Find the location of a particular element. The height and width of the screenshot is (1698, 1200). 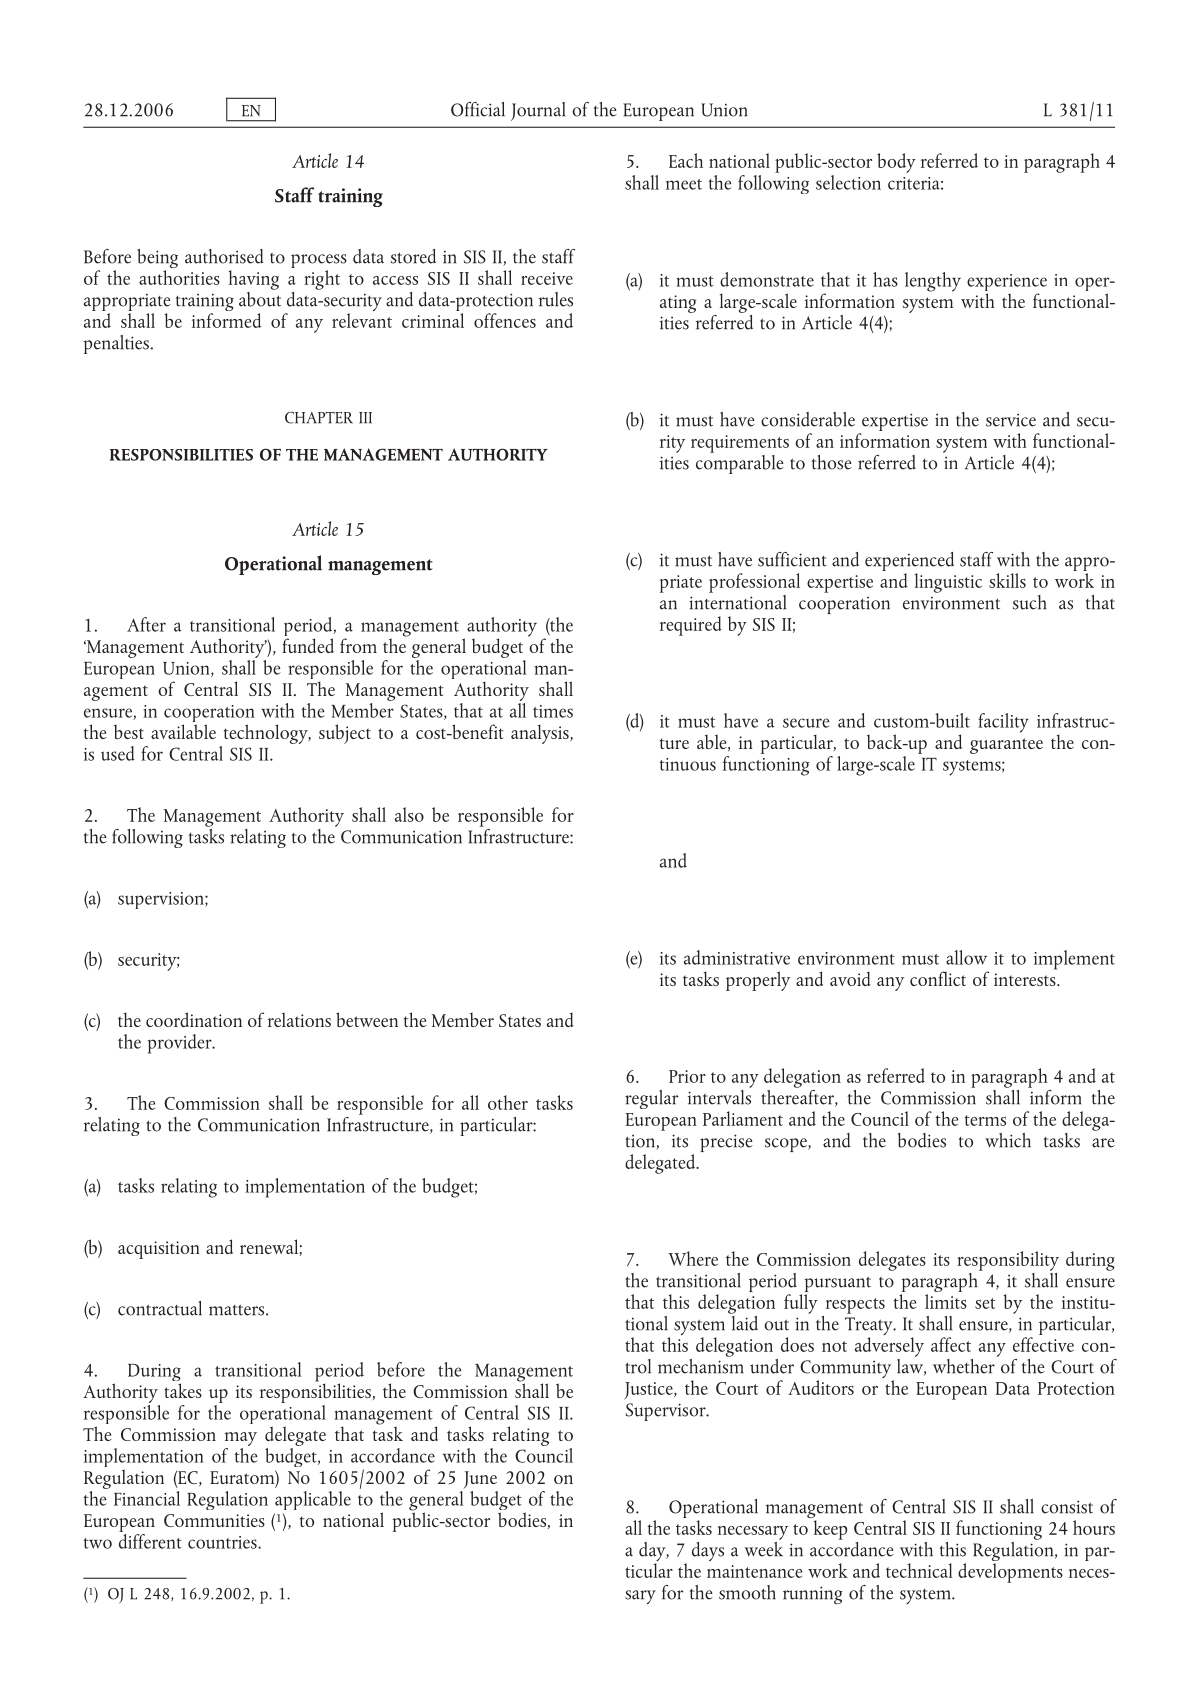

days is located at coordinates (708, 1551).
